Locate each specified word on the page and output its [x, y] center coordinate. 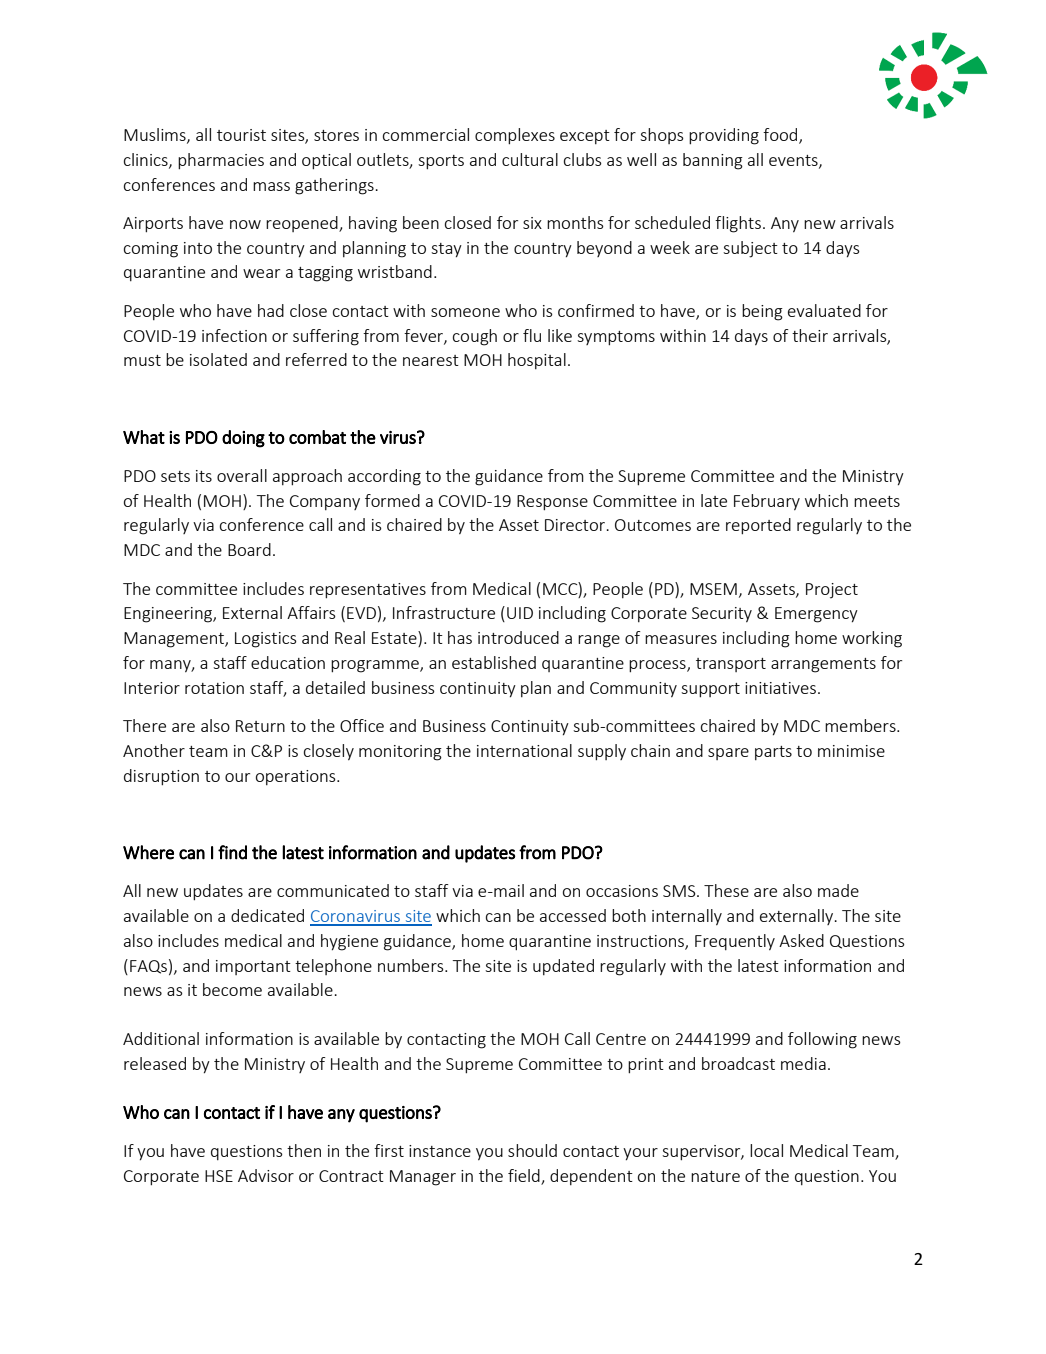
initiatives [782, 688]
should [532, 1150]
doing [243, 439]
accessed [573, 915]
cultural [530, 159]
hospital [537, 361]
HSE [219, 1176]
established [494, 662]
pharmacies [221, 161]
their [810, 335]
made [838, 890]
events [794, 161]
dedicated [267, 915]
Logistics [266, 640]
